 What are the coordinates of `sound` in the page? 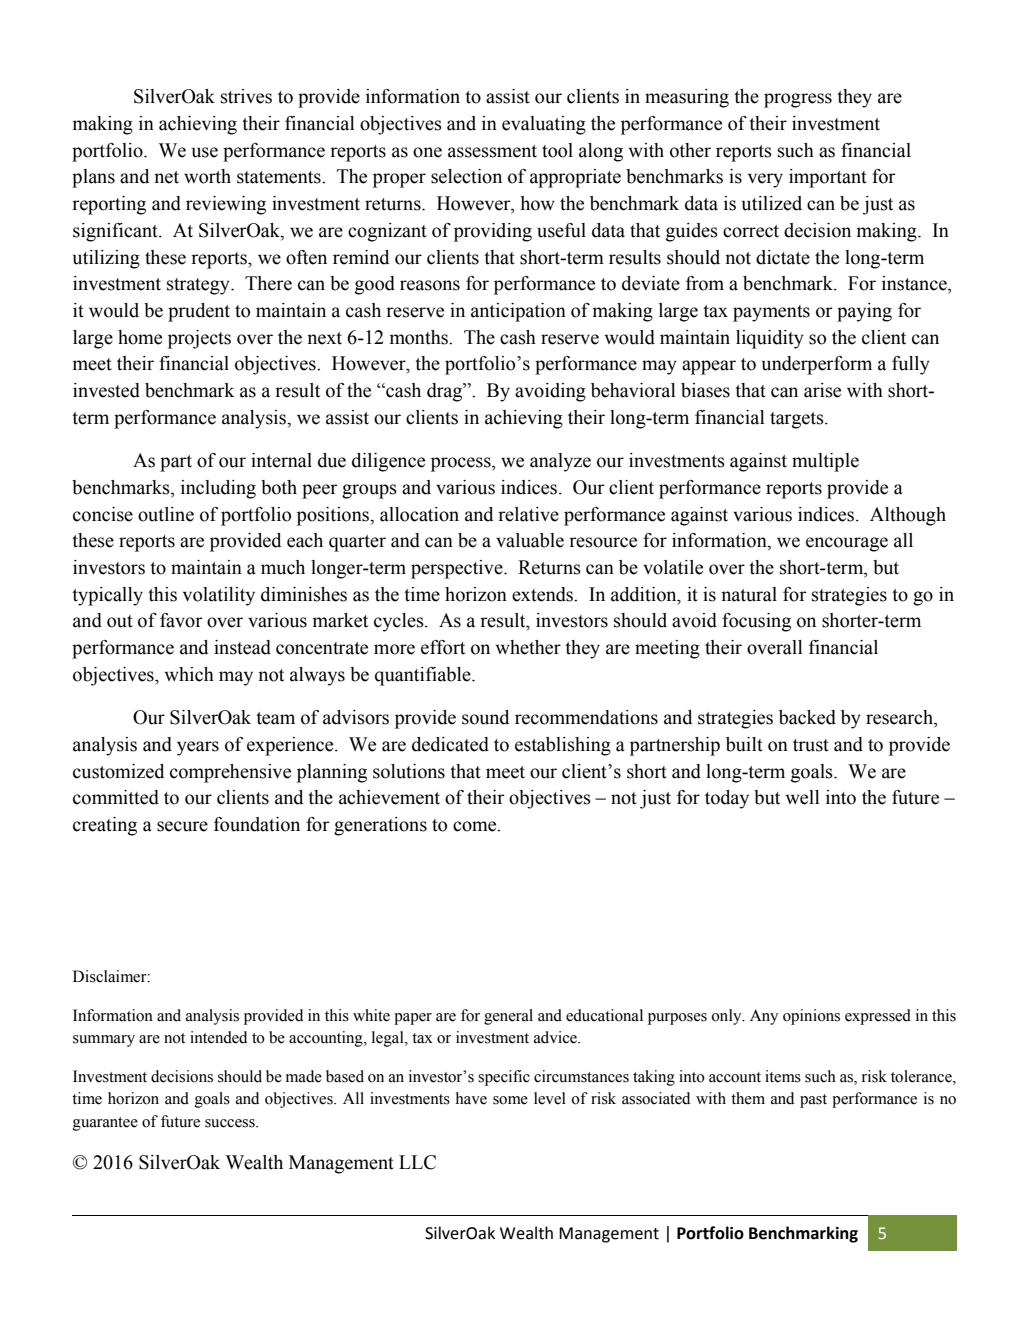 It's located at (485, 717).
